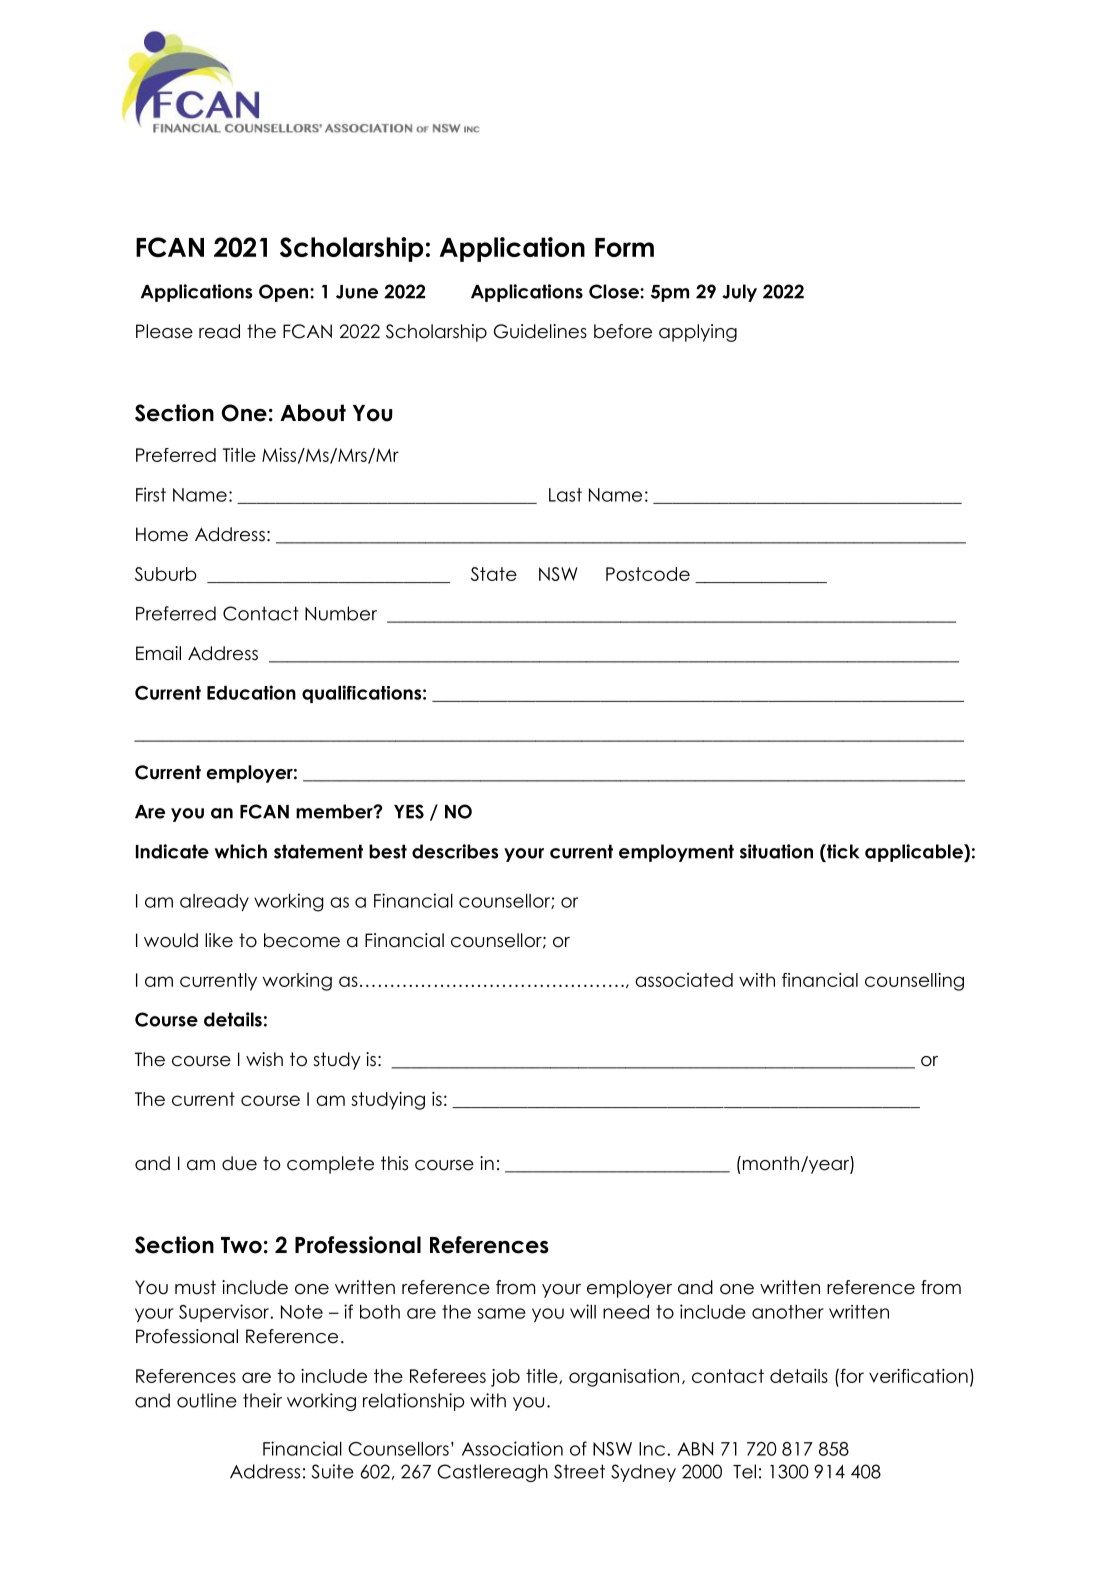 This page has height=1571, width=1111. I want to click on their, so click(262, 1400).
